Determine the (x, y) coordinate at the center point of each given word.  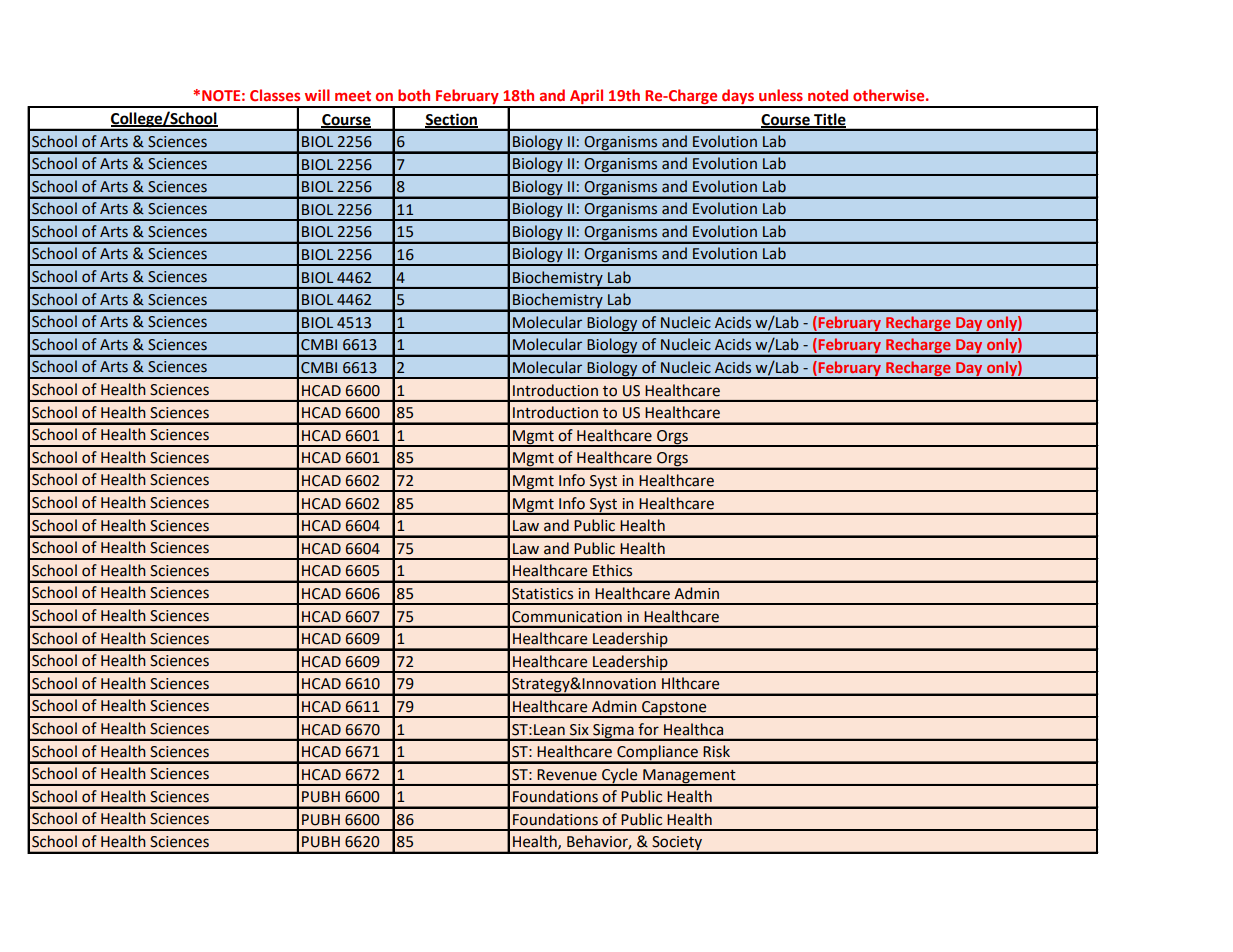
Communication (567, 617)
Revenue (567, 775)
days (738, 98)
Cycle (620, 776)
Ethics (612, 570)
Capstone (674, 709)
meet (353, 96)
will (317, 95)
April (587, 98)
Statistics (542, 594)
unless (781, 95)
